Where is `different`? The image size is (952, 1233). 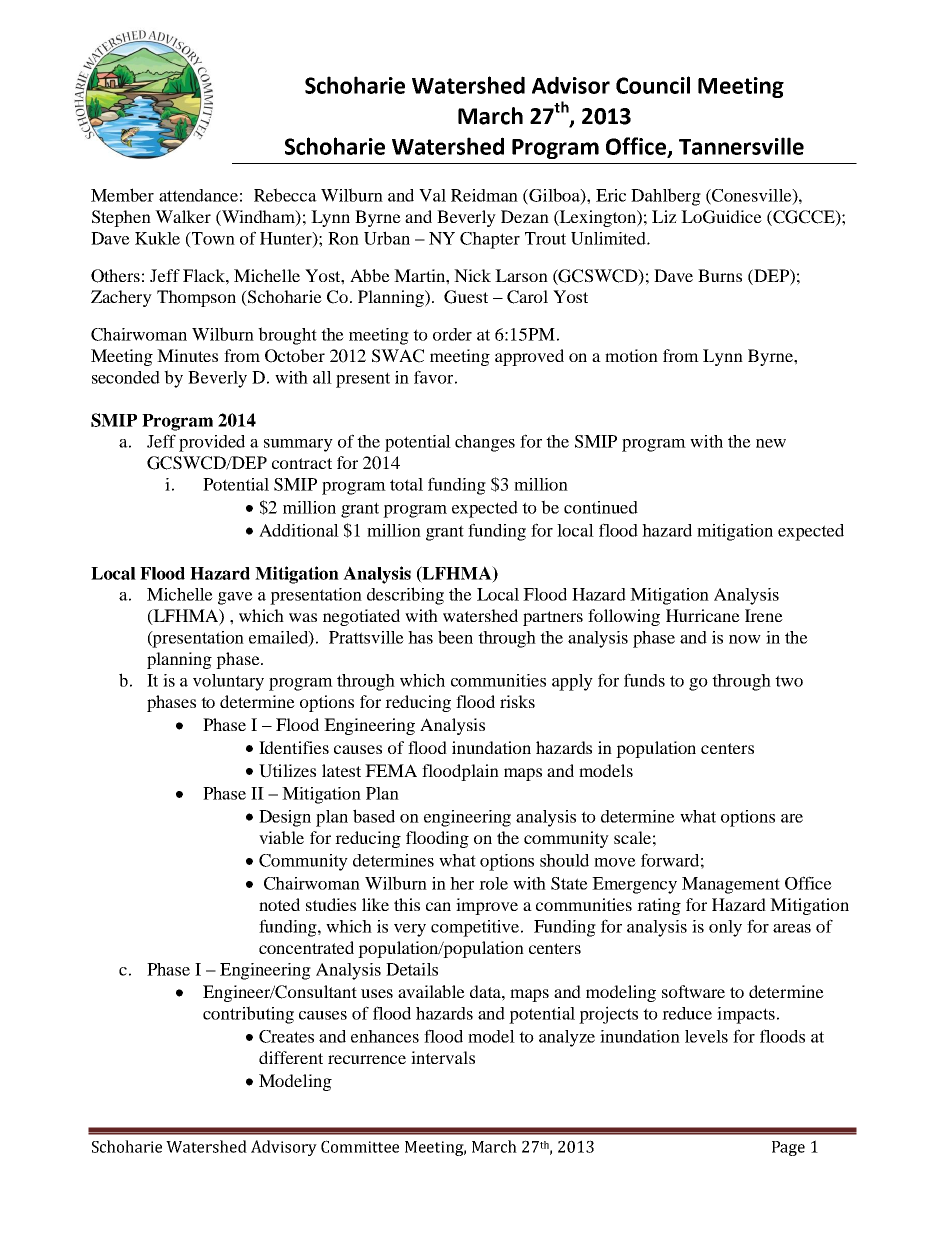
different is located at coordinates (291, 1057).
